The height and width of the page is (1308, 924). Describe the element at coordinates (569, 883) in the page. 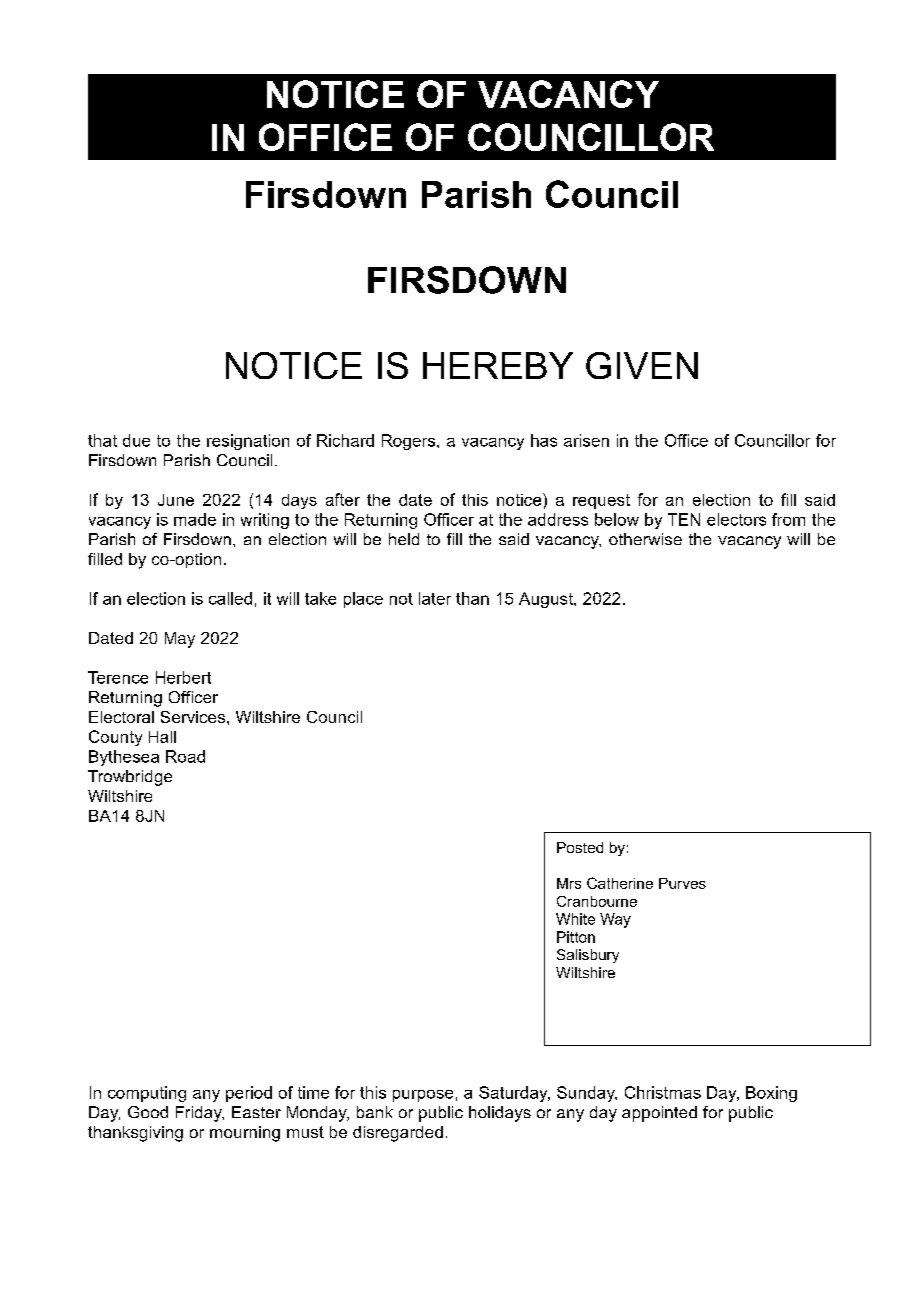

I see `Mrs` at that location.
